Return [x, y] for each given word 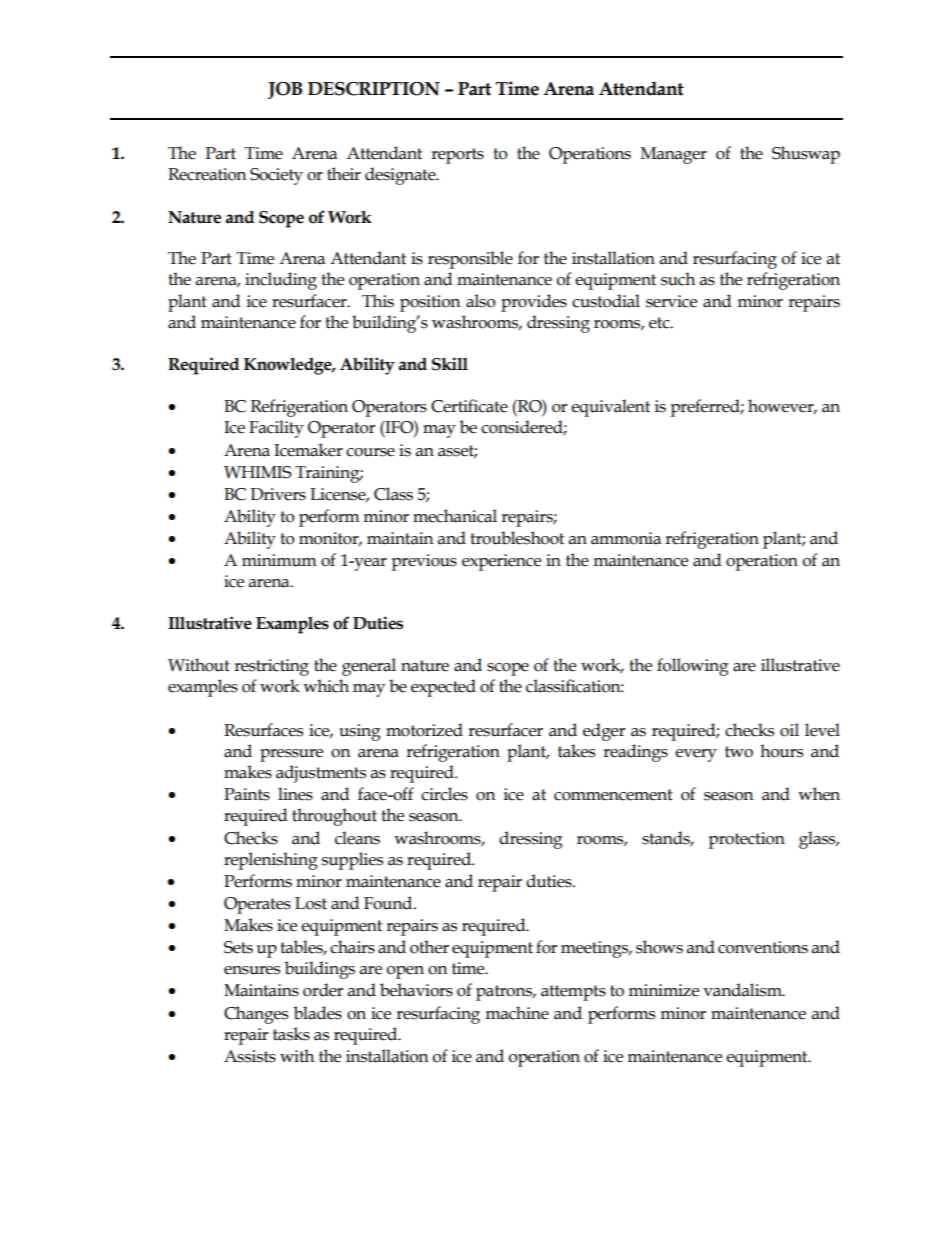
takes [576, 751]
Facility [276, 429]
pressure [291, 755]
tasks [291, 1034]
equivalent [610, 408]
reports [457, 156]
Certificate [469, 406]
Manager [674, 155]
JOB [285, 90]
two [739, 752]
